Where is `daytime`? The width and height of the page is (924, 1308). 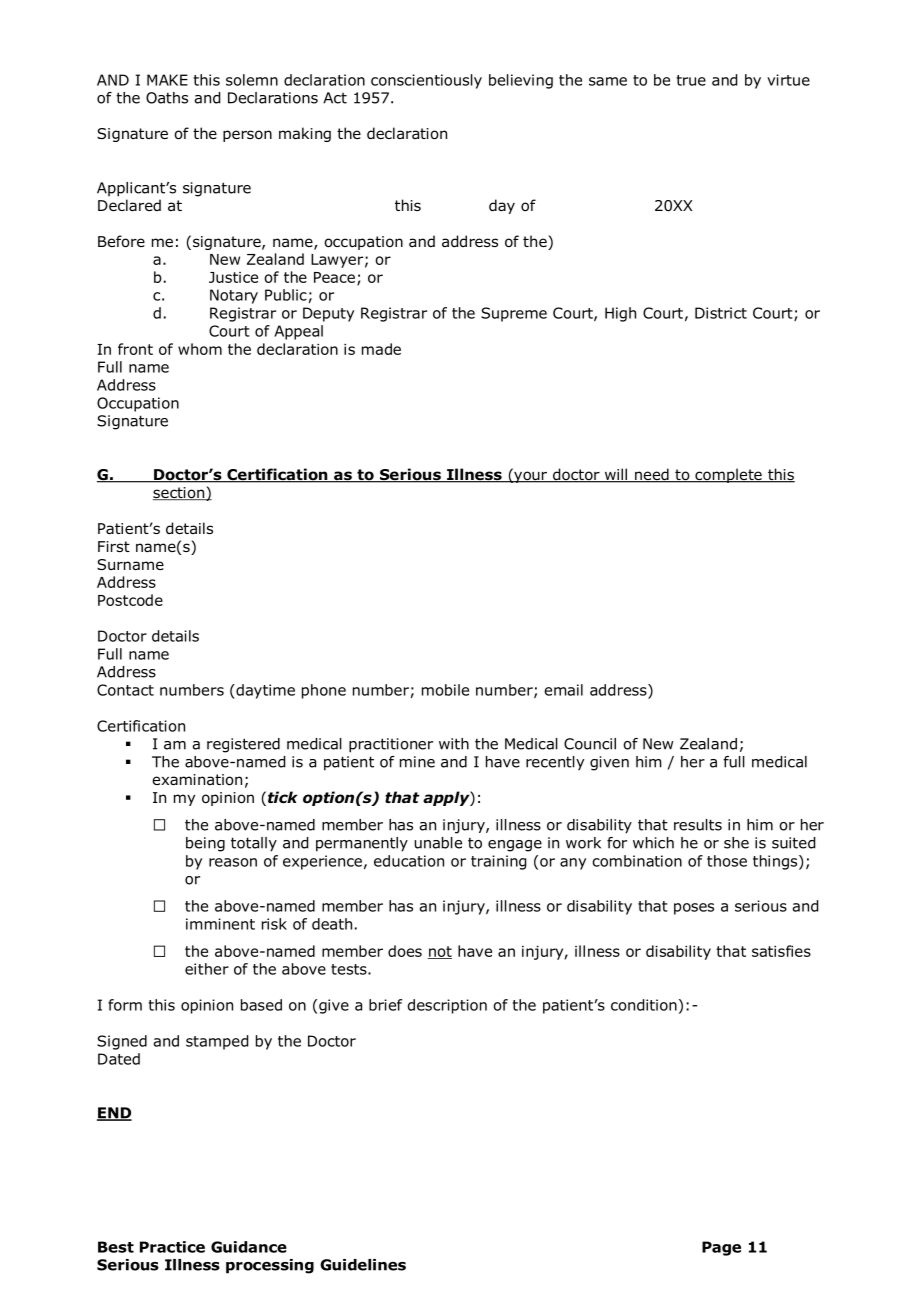
daytime is located at coordinates (264, 691).
